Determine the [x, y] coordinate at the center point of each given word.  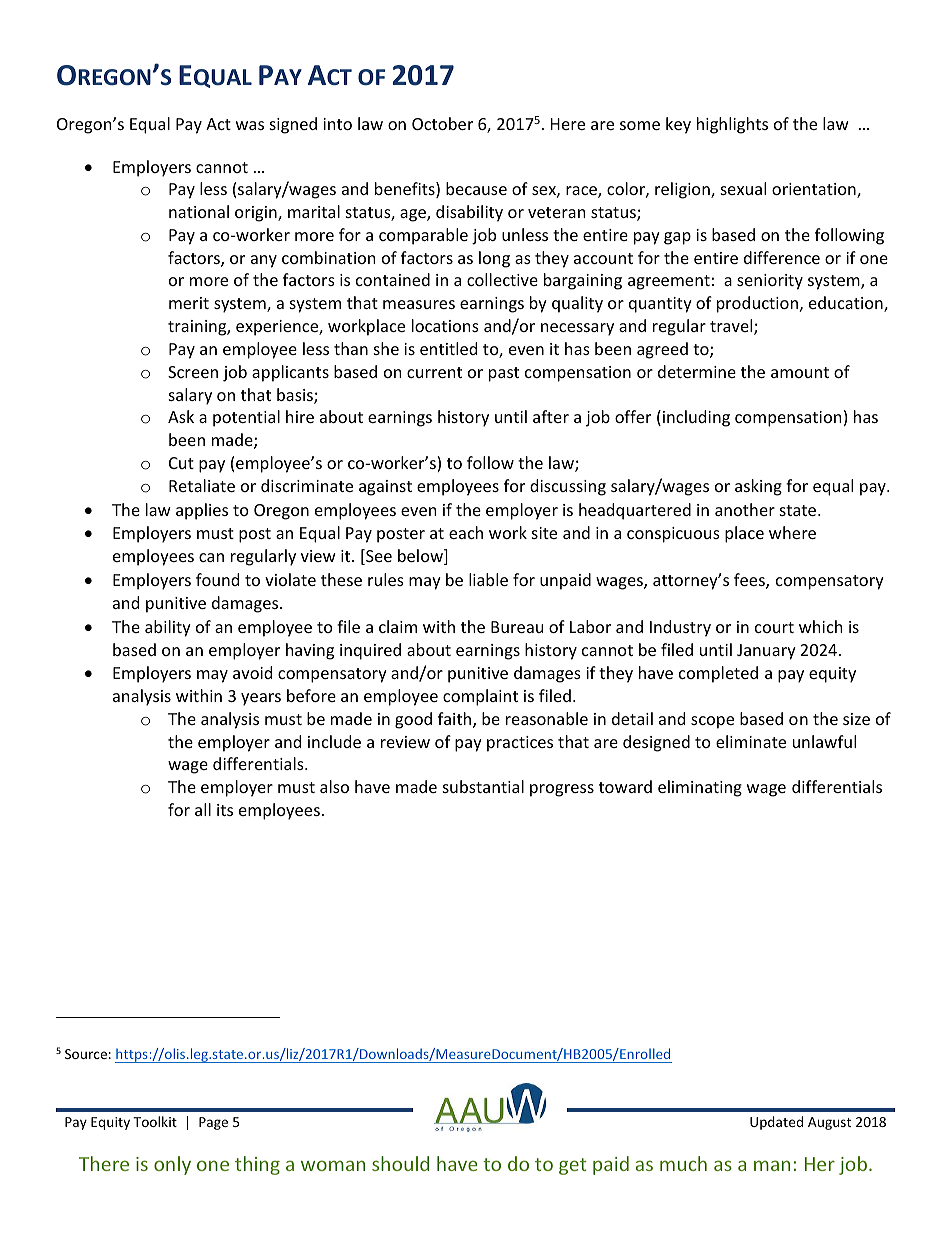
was [250, 125]
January [766, 652]
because [476, 188]
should [400, 1163]
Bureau [517, 627]
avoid [252, 672]
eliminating [700, 788]
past [504, 374]
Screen [193, 372]
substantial [483, 786]
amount [800, 372]
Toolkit [155, 1121]
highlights [732, 125]
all [203, 809]
